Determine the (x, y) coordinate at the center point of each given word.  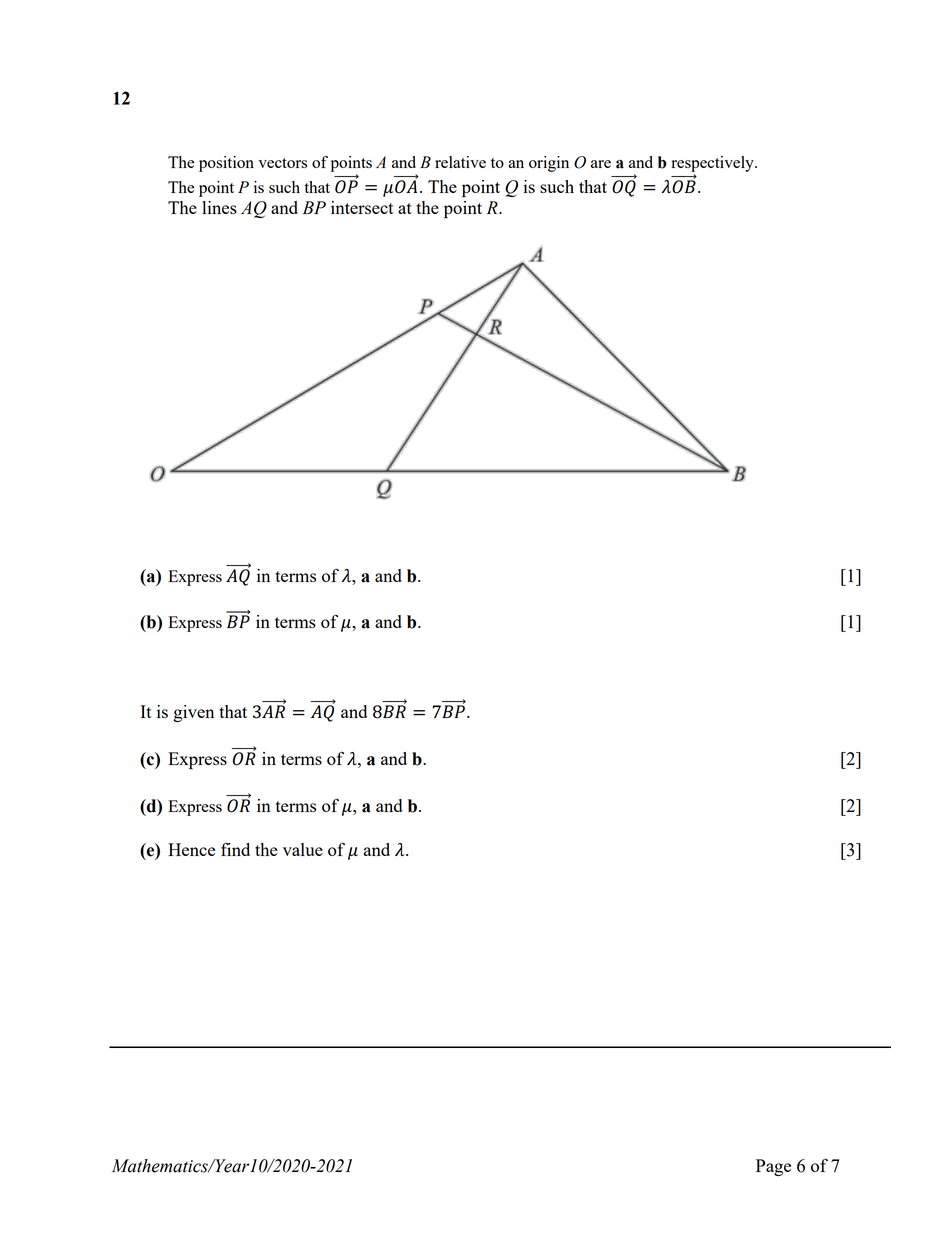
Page (773, 1167)
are (601, 164)
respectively (713, 164)
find (235, 849)
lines (219, 207)
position (226, 164)
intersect (362, 207)
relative (460, 162)
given (193, 713)
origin (549, 164)
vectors (282, 163)
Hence (191, 849)
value (303, 849)
